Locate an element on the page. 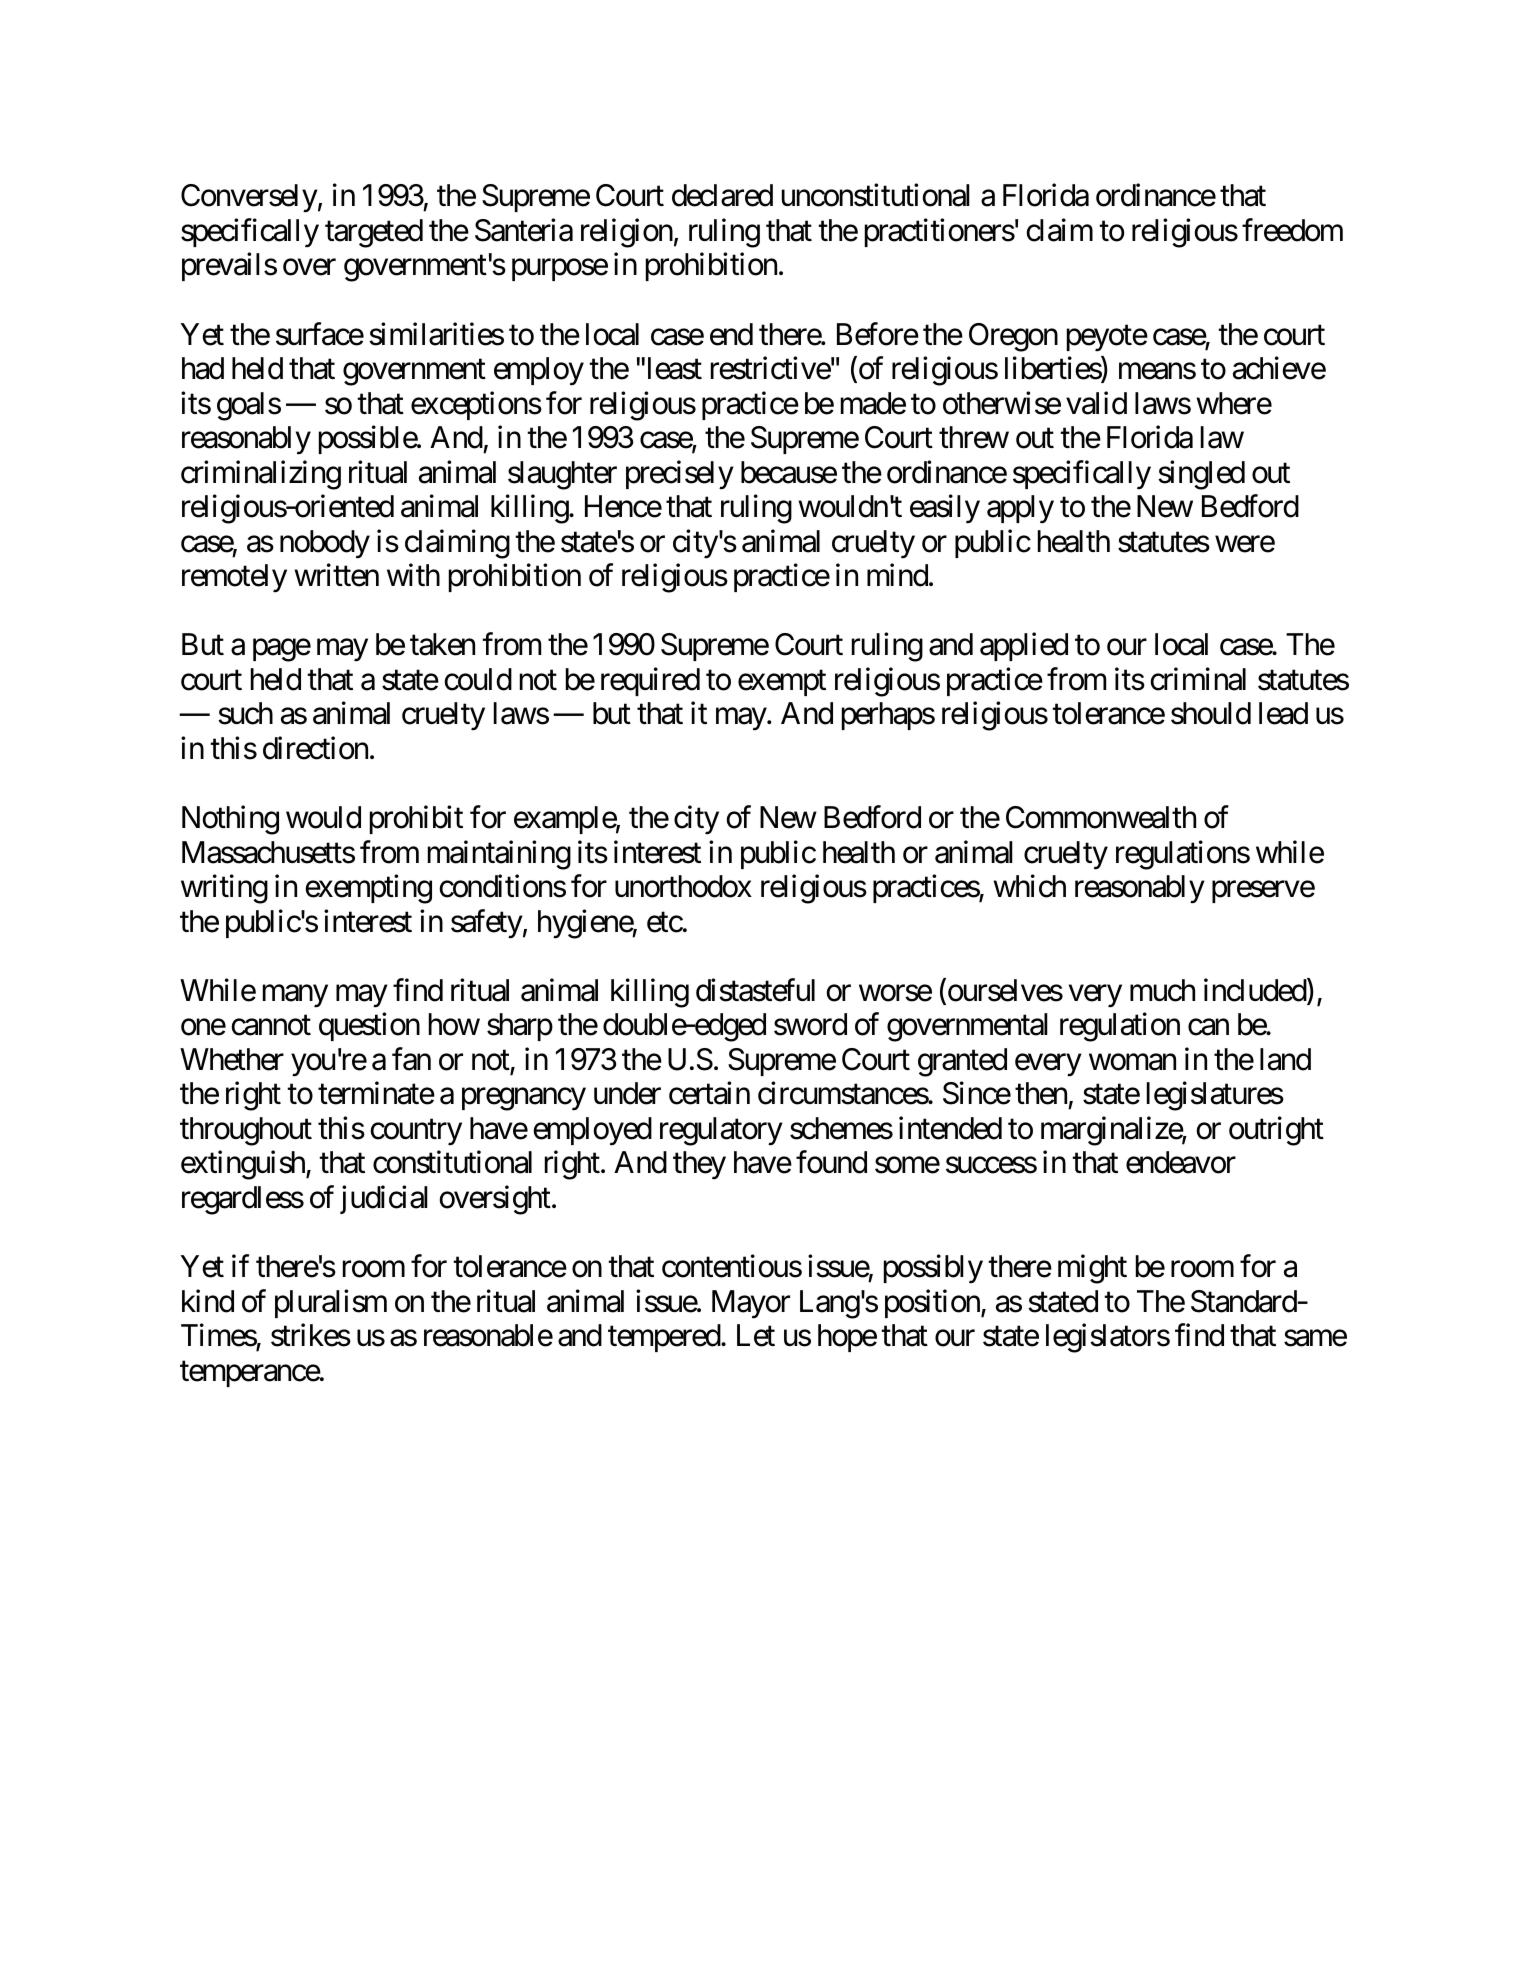 The image size is (1528, 1978). freedom is located at coordinates (1292, 230).
